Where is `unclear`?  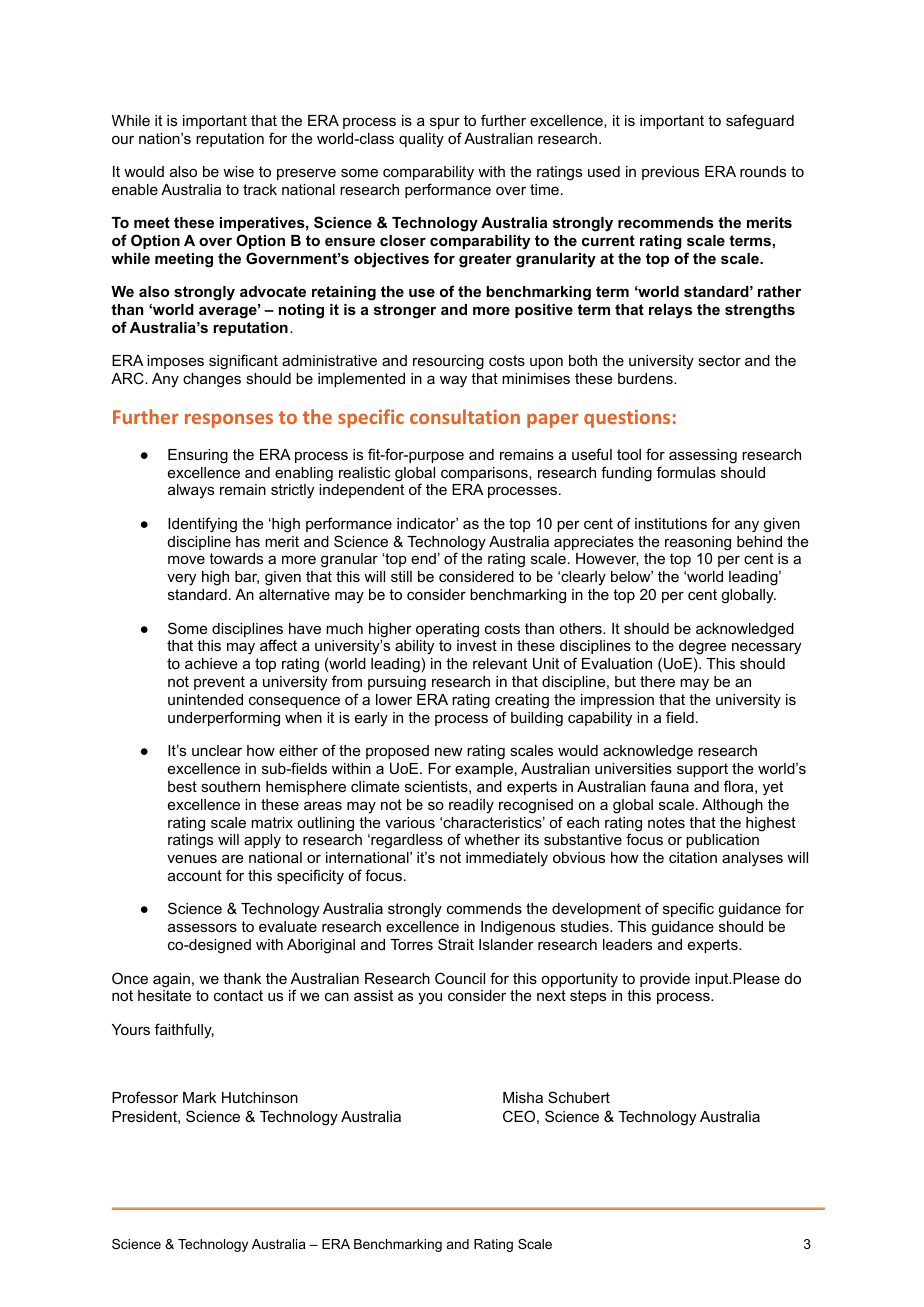
unclear is located at coordinates (217, 750).
